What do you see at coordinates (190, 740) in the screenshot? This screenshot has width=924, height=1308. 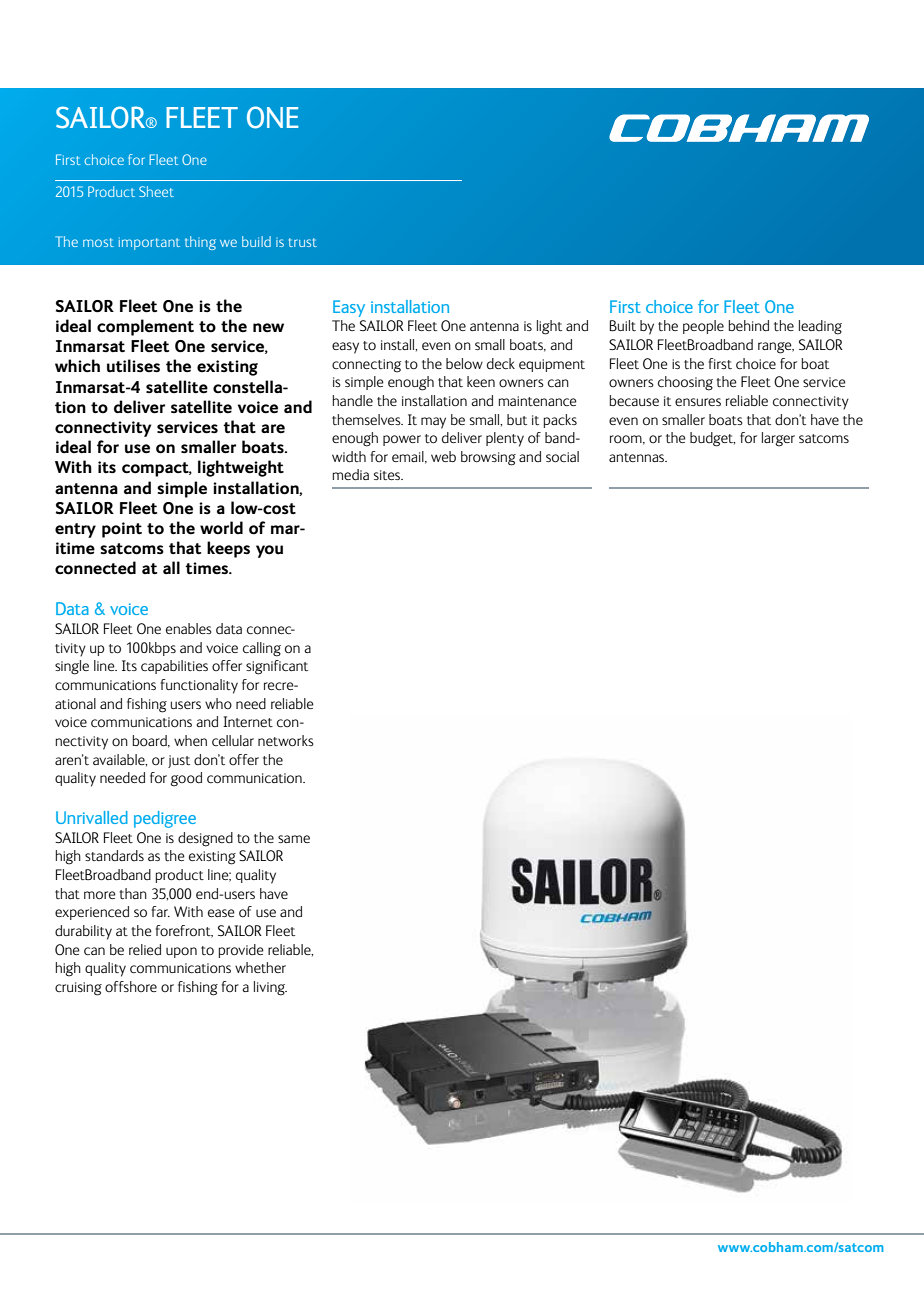 I see `when` at bounding box center [190, 740].
